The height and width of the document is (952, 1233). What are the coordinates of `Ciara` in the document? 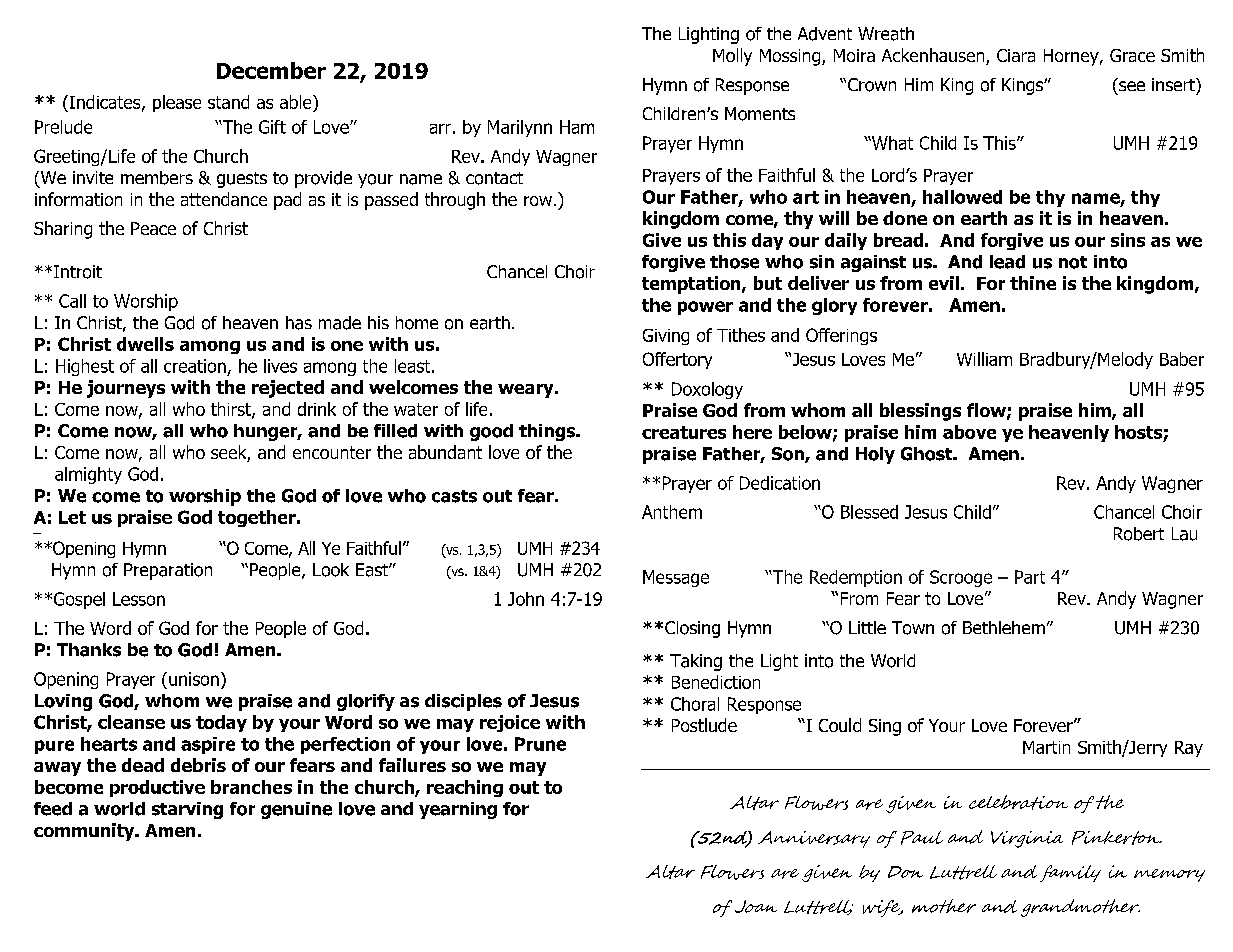 It's located at (1016, 55).
